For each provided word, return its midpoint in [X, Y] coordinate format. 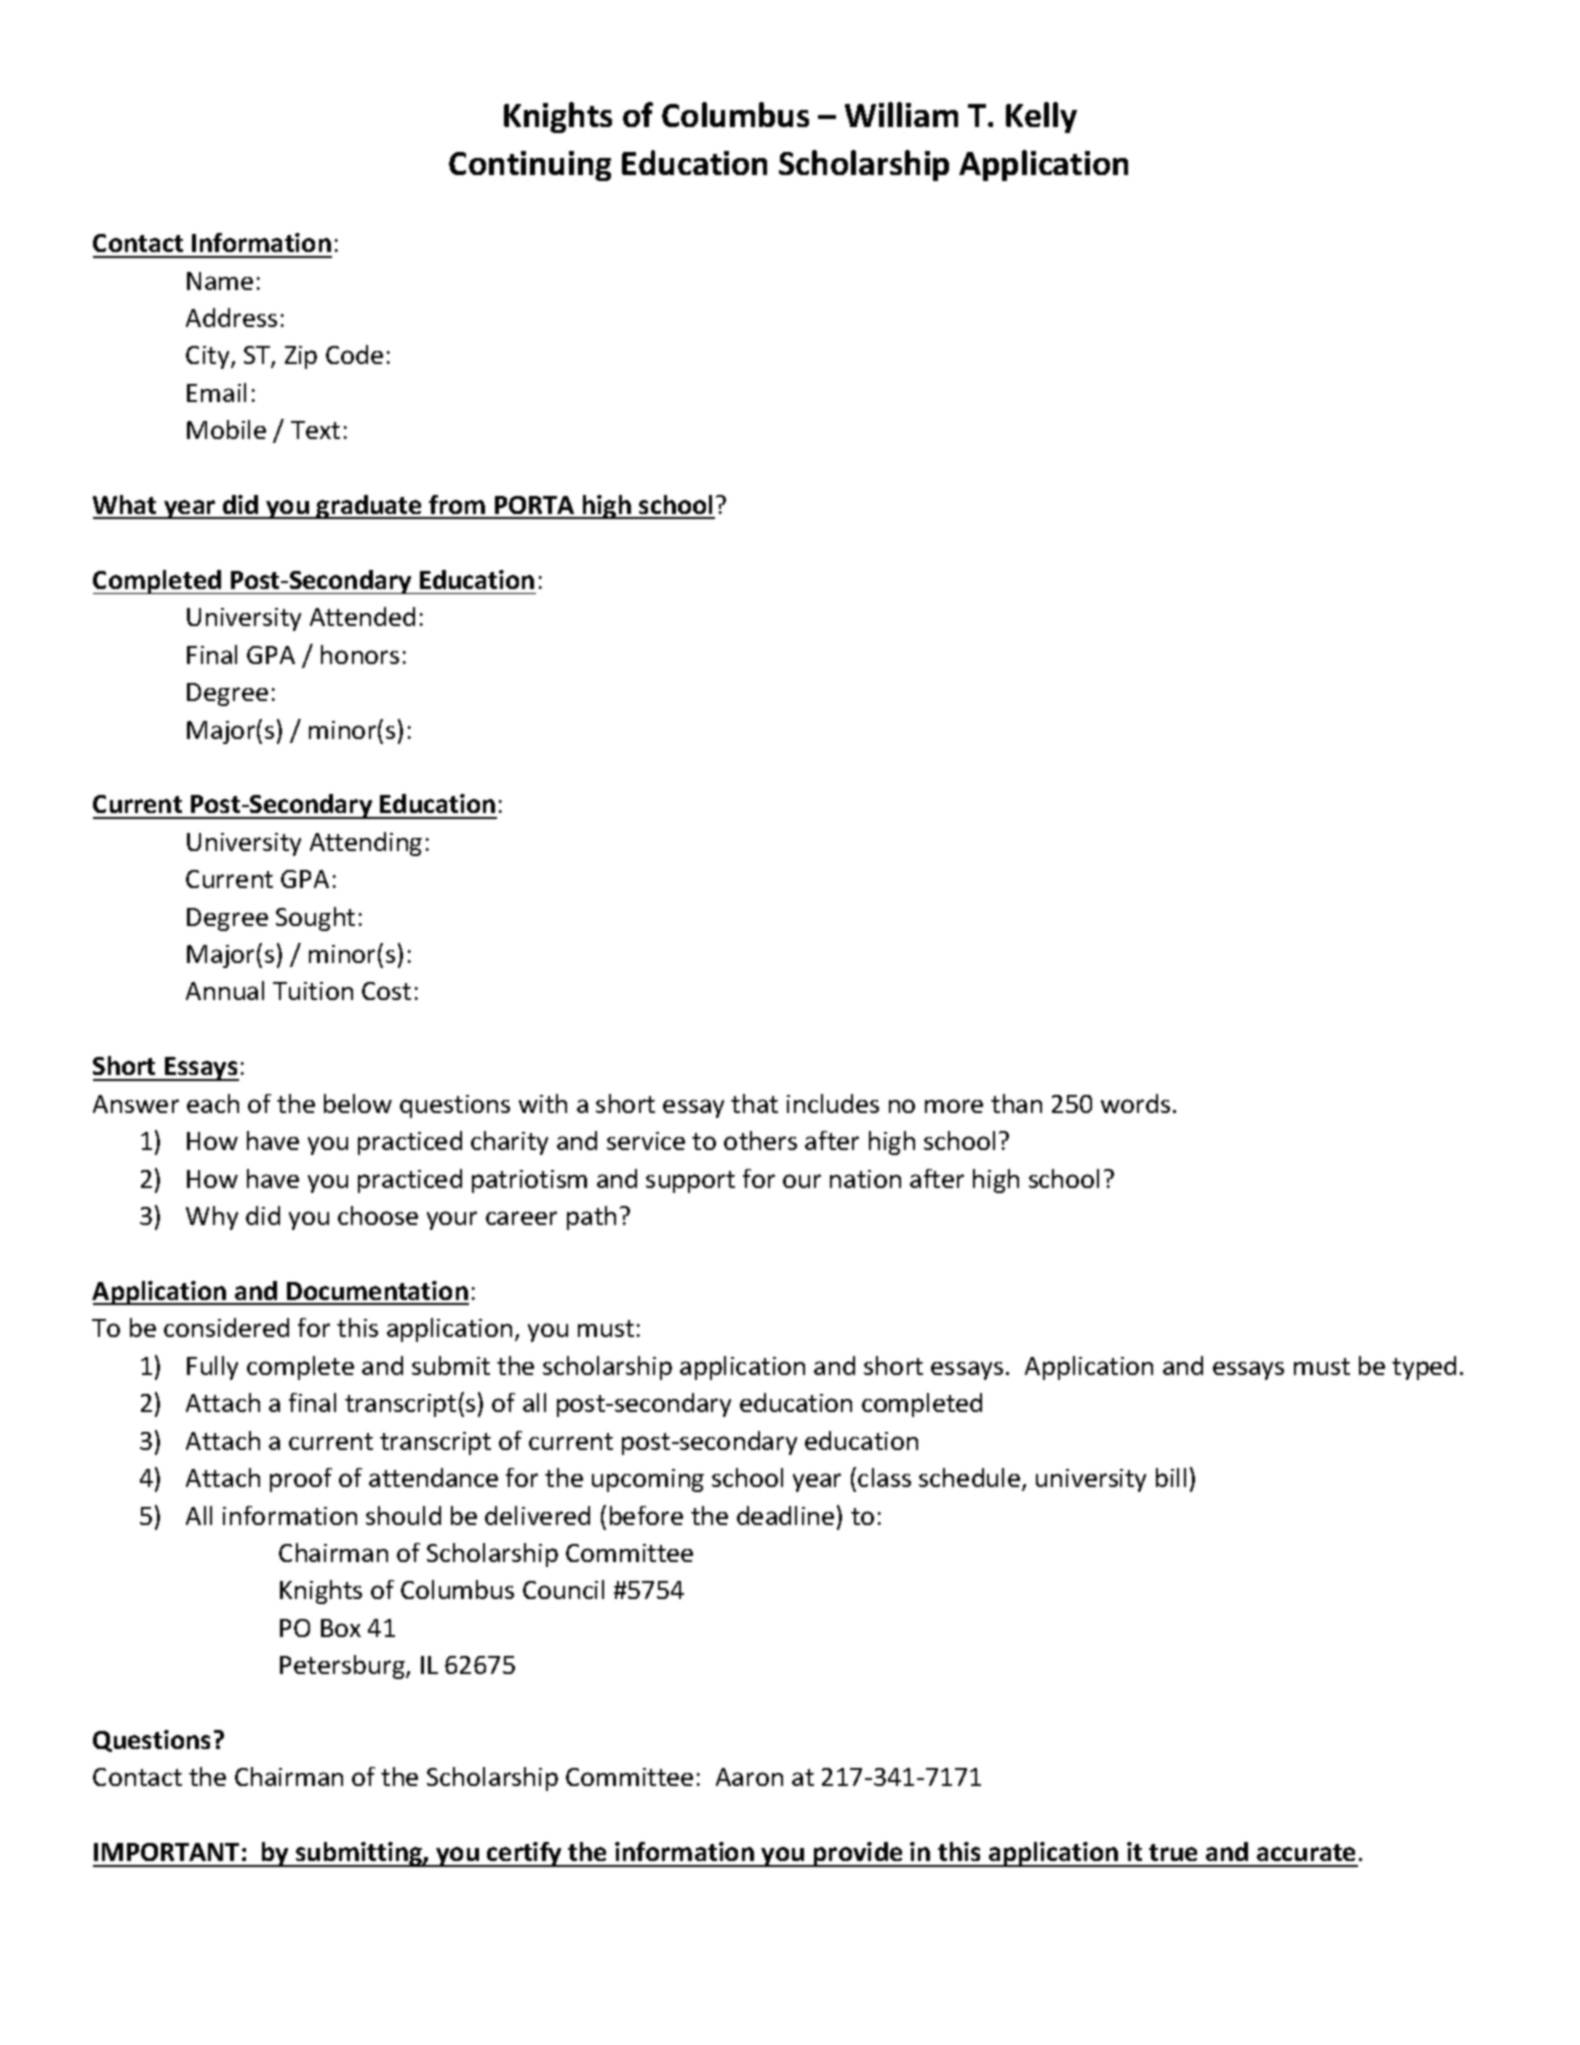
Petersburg [343, 1667]
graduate [369, 507]
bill [1171, 1477]
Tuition [313, 991]
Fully [212, 1368]
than [1016, 1103]
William [901, 114]
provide [858, 1854]
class [884, 1477]
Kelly [1041, 117]
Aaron [749, 1777]
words [1135, 1103]
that [754, 1103]
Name [220, 281]
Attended [362, 616]
